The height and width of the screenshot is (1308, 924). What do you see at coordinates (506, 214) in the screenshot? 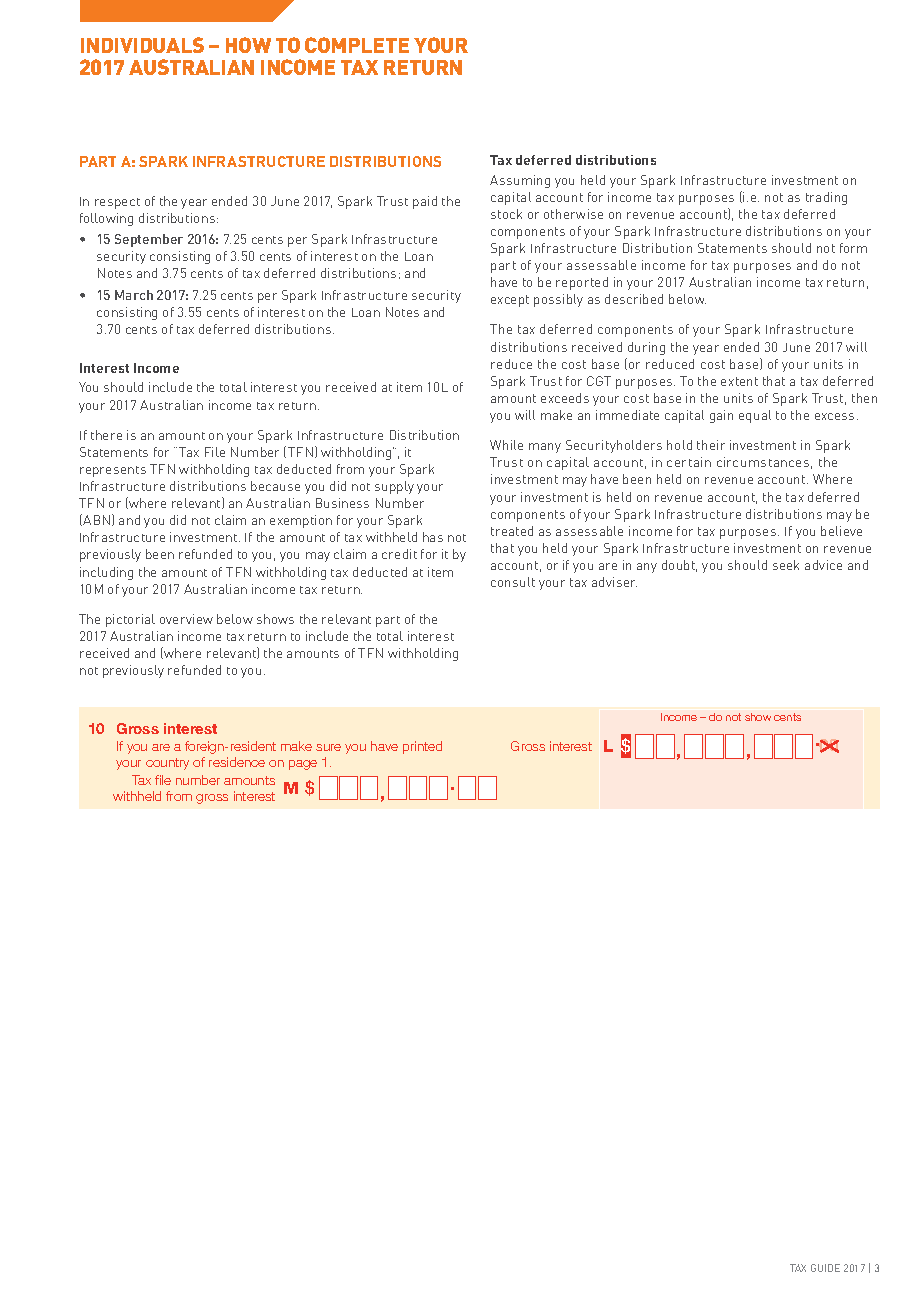
I see `stock` at bounding box center [506, 214].
